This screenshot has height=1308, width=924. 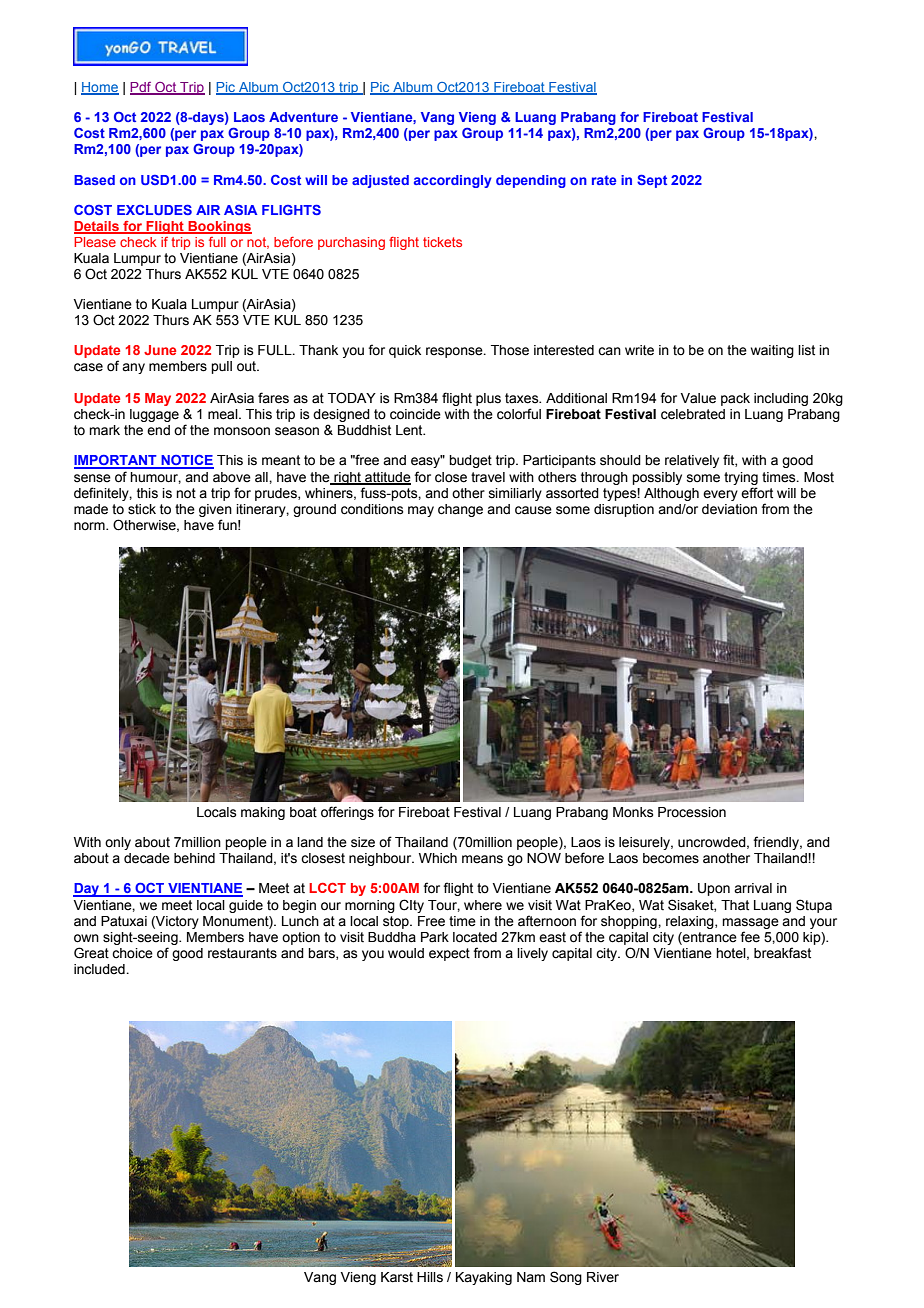 I want to click on Pdf, so click(x=142, y=88).
